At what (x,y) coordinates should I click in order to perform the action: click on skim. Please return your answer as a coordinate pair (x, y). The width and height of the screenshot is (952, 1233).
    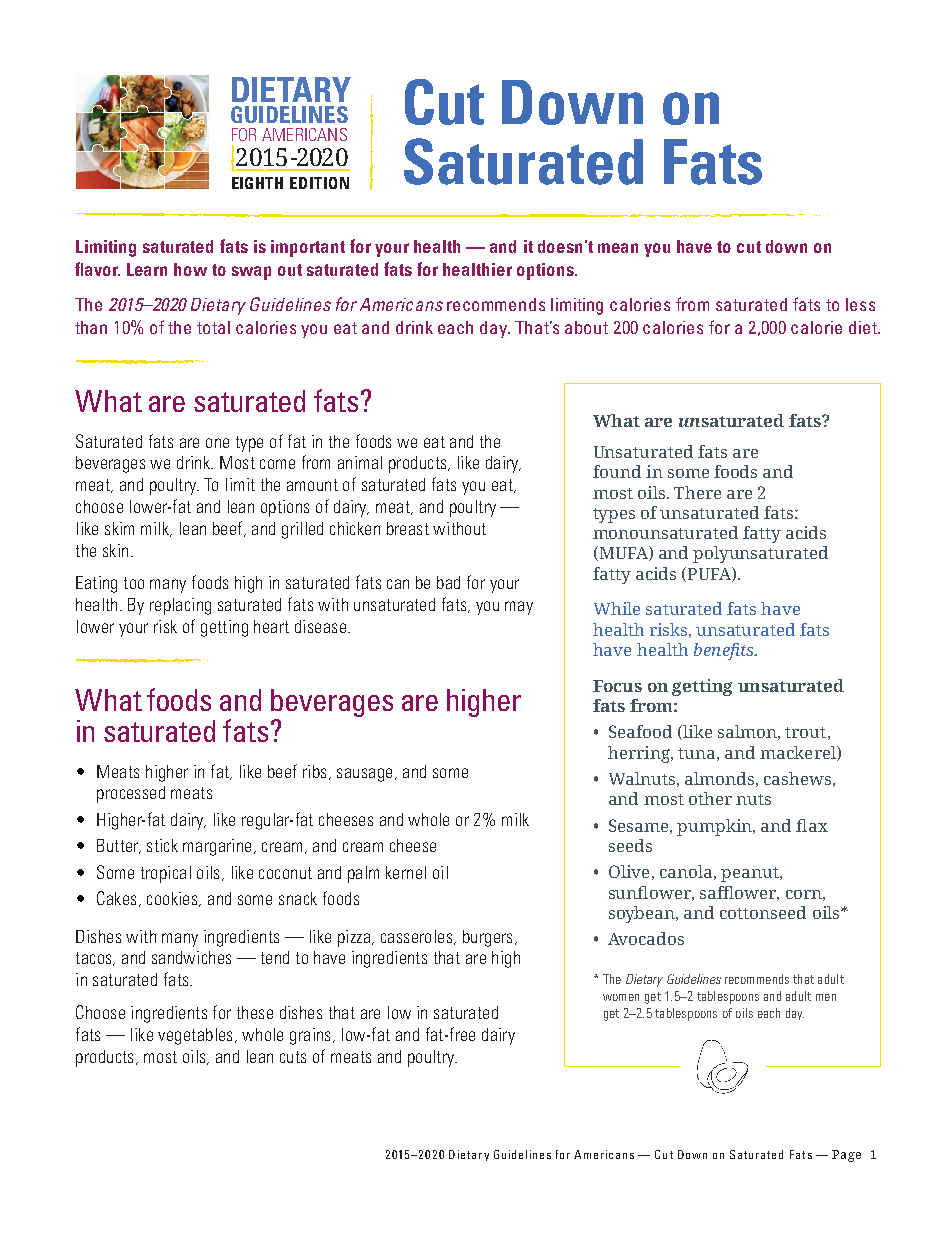
    Looking at the image, I should click on (119, 528).
